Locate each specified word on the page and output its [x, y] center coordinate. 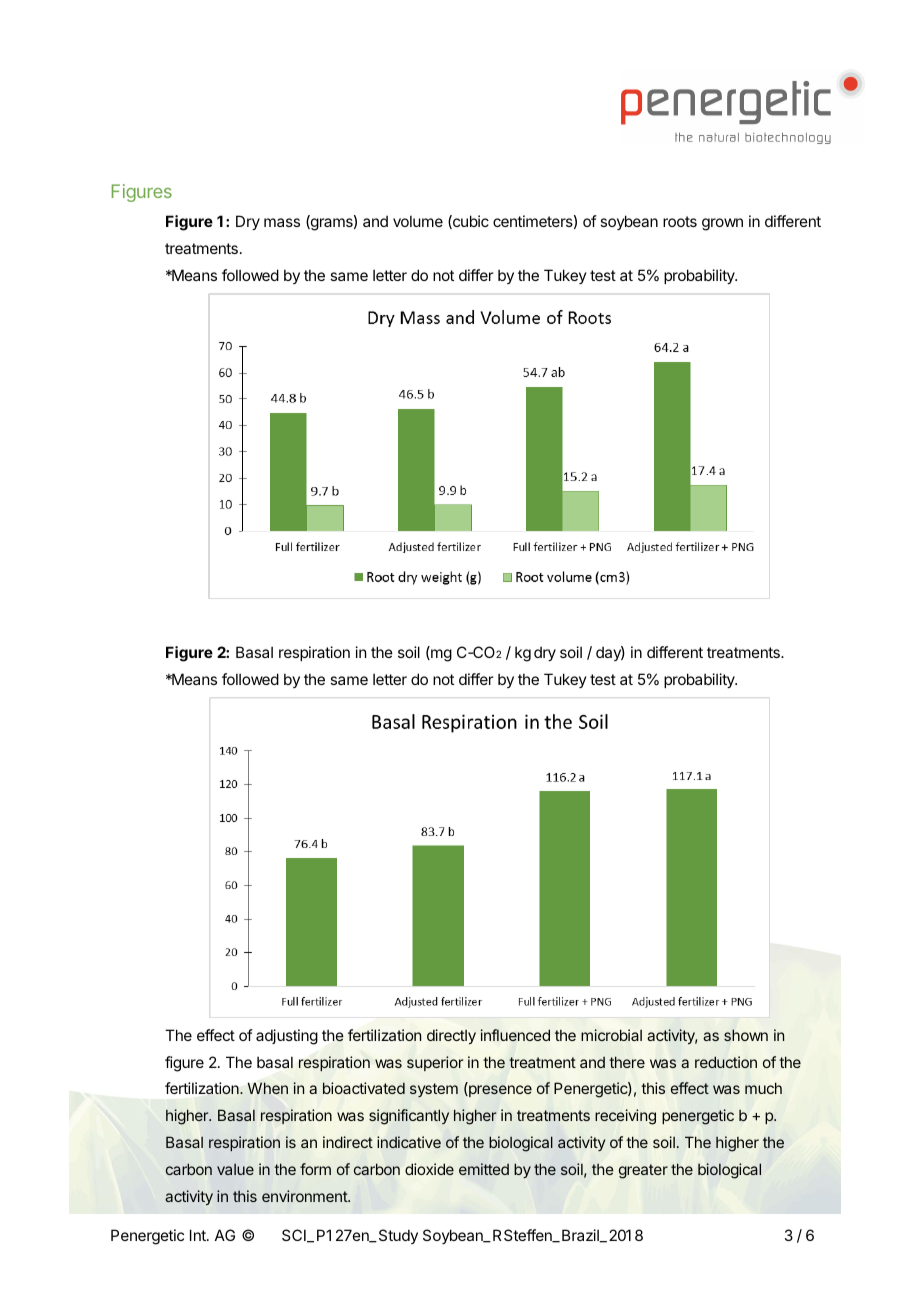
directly [451, 1036]
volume [418, 221]
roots [680, 221]
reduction [726, 1062]
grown [722, 224]
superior [435, 1063]
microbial [611, 1035]
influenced [515, 1035]
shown [746, 1035]
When [268, 1088]
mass [282, 222]
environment [305, 1196]
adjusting [287, 1037]
